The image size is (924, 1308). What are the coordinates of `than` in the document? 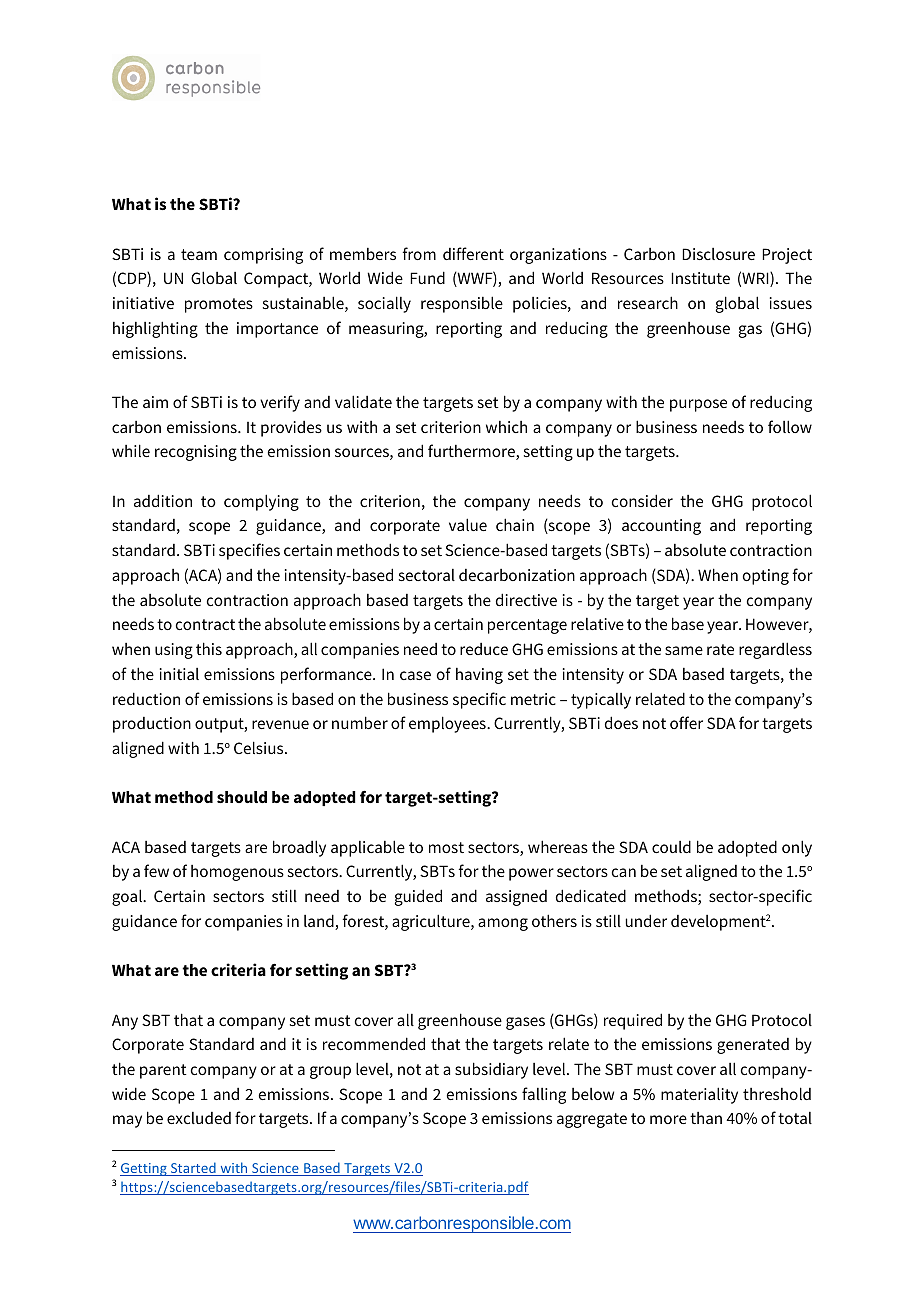 It's located at (706, 1118).
